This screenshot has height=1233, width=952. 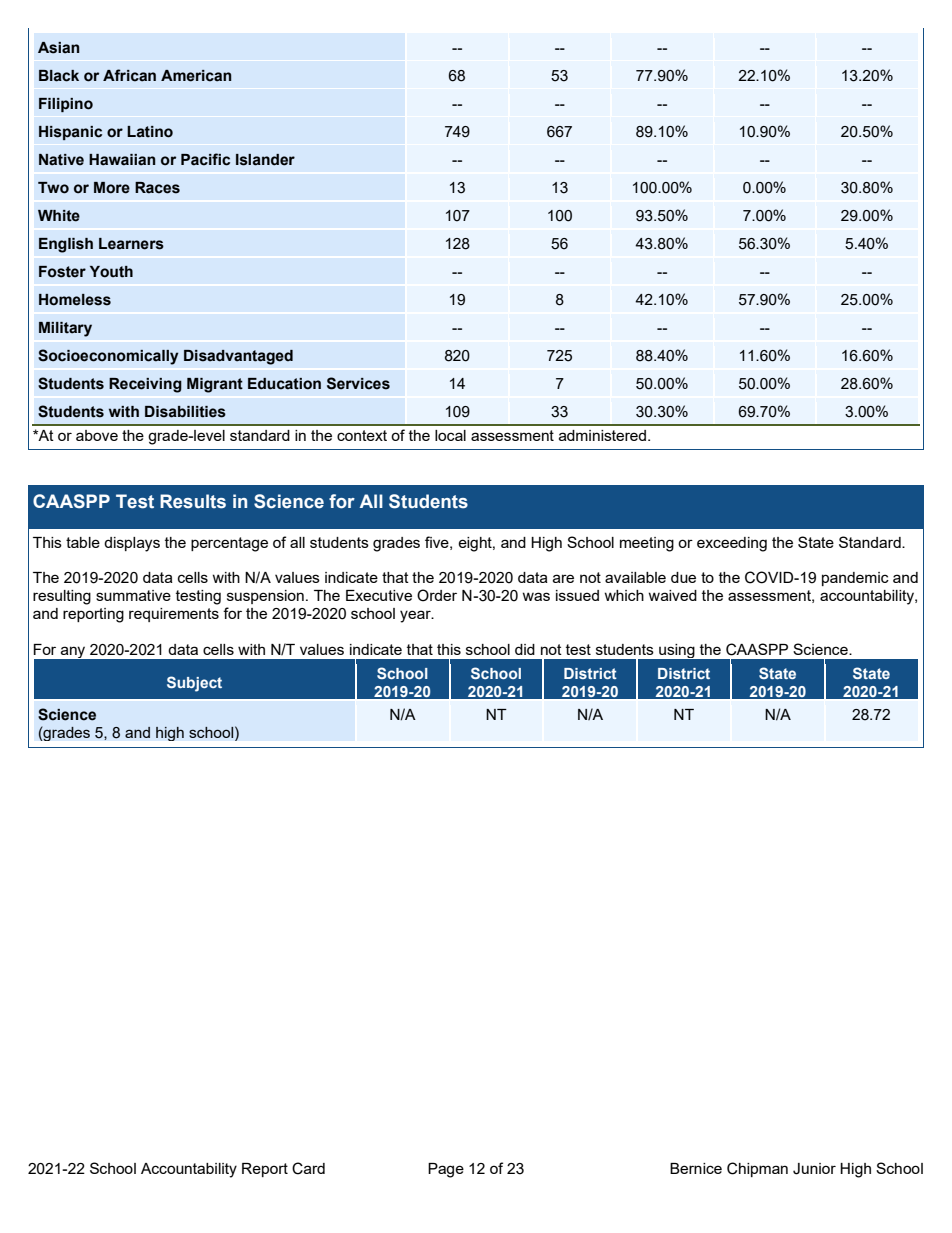 I want to click on administered, so click(x=604, y=435).
